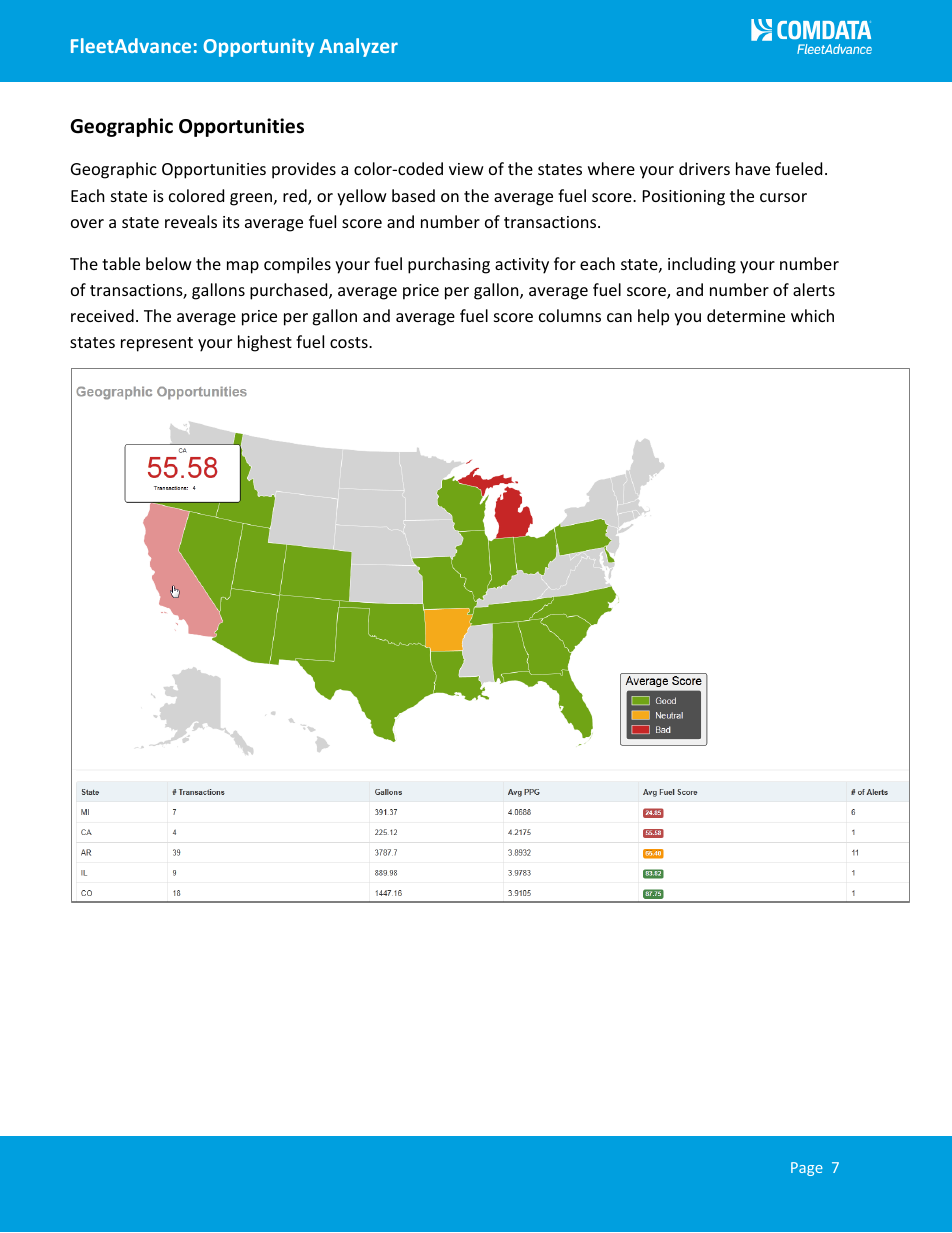  Describe the element at coordinates (265, 343) in the page. I see `highest` at that location.
